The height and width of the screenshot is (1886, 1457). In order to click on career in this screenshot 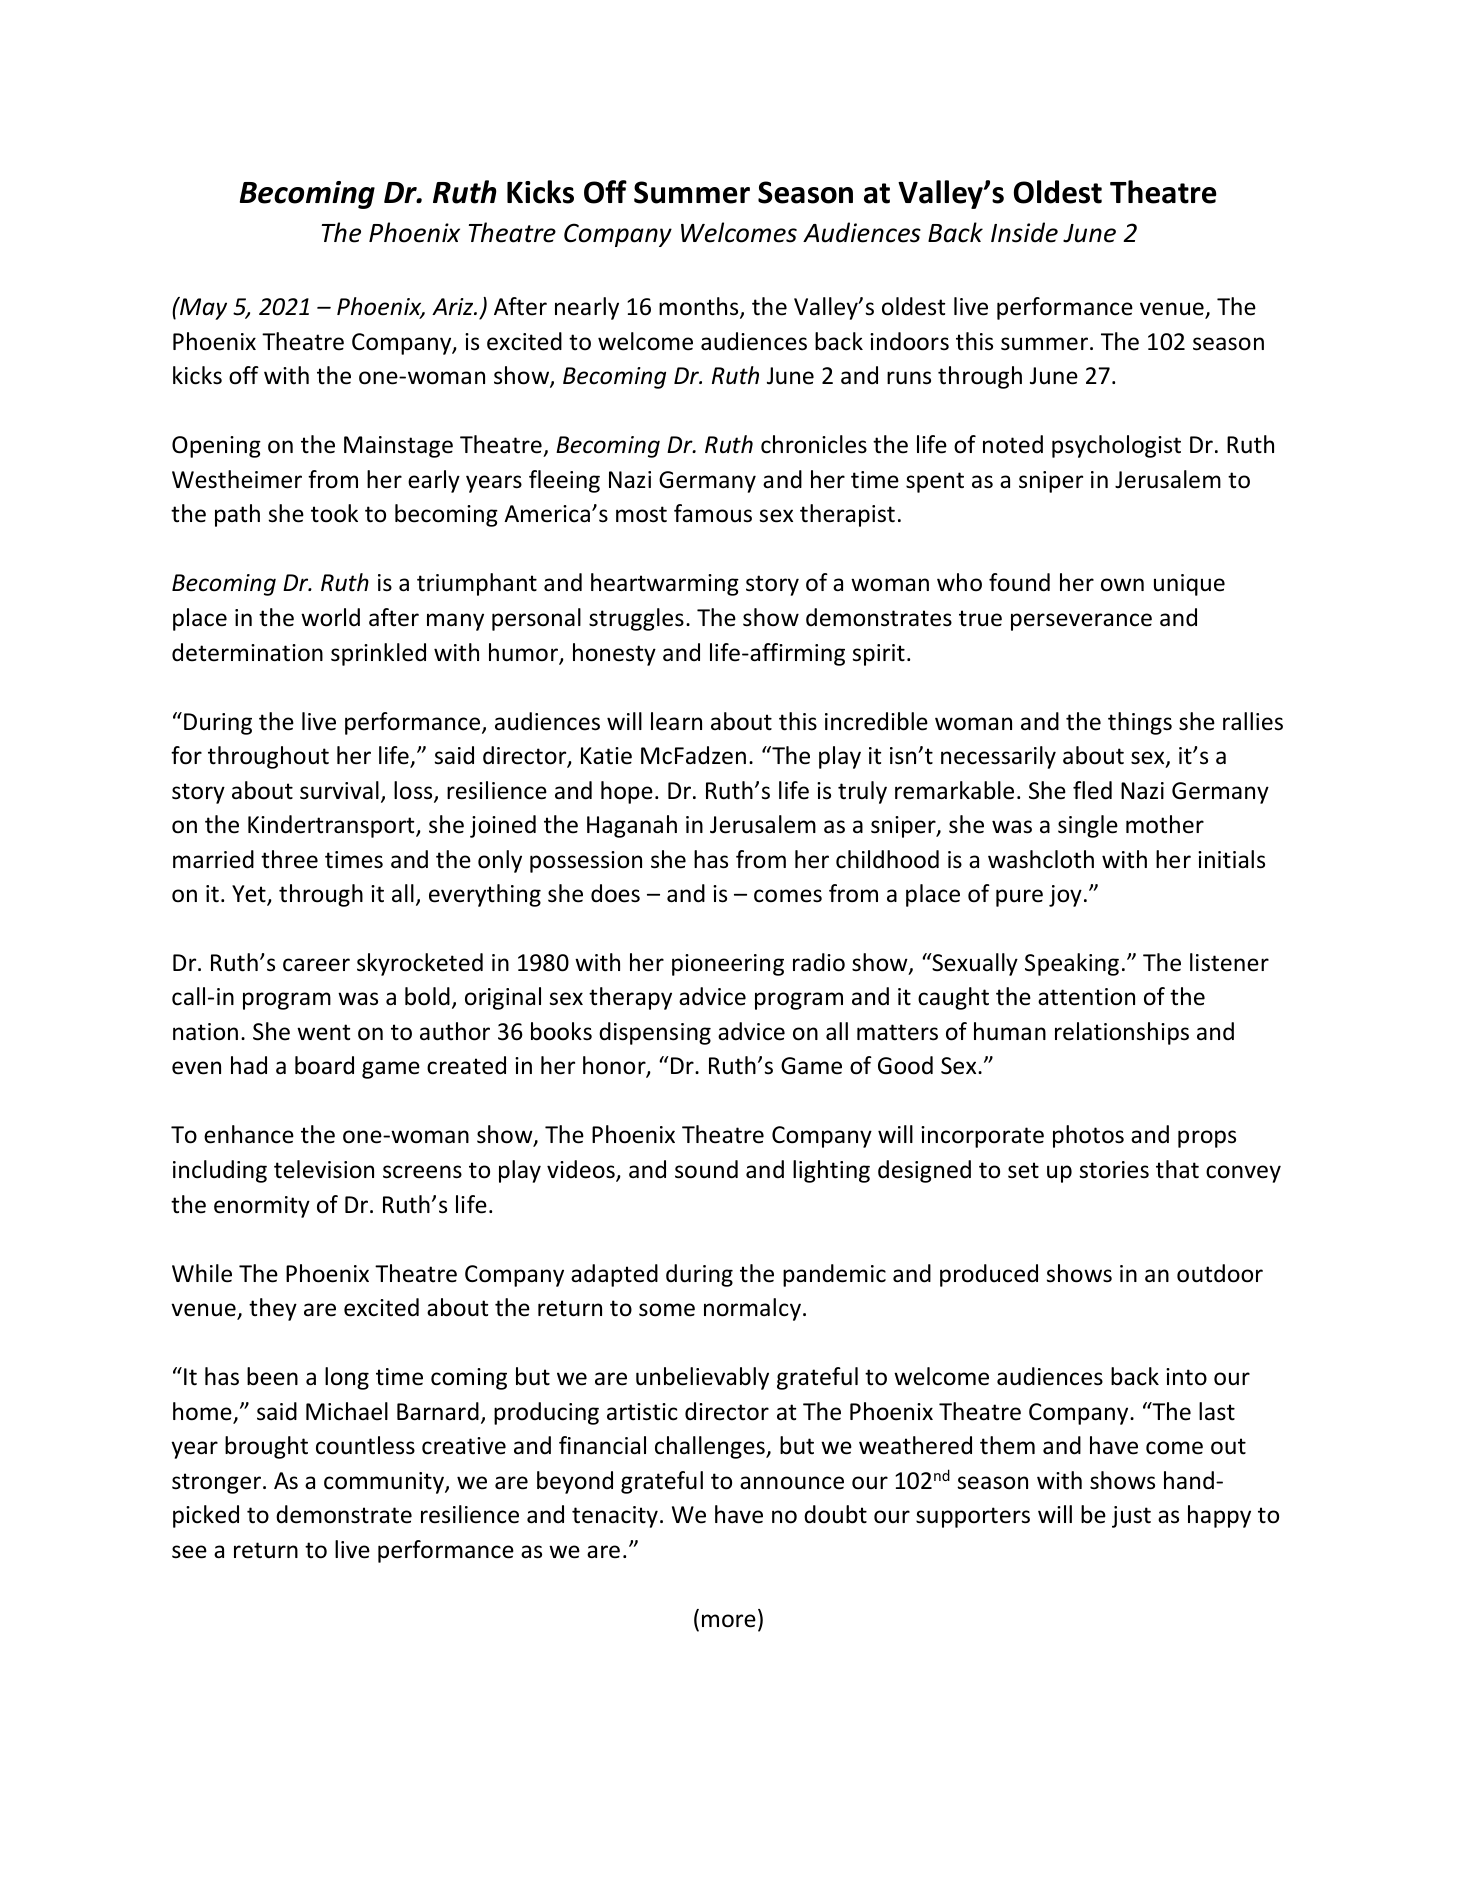, I will do `click(316, 965)`.
